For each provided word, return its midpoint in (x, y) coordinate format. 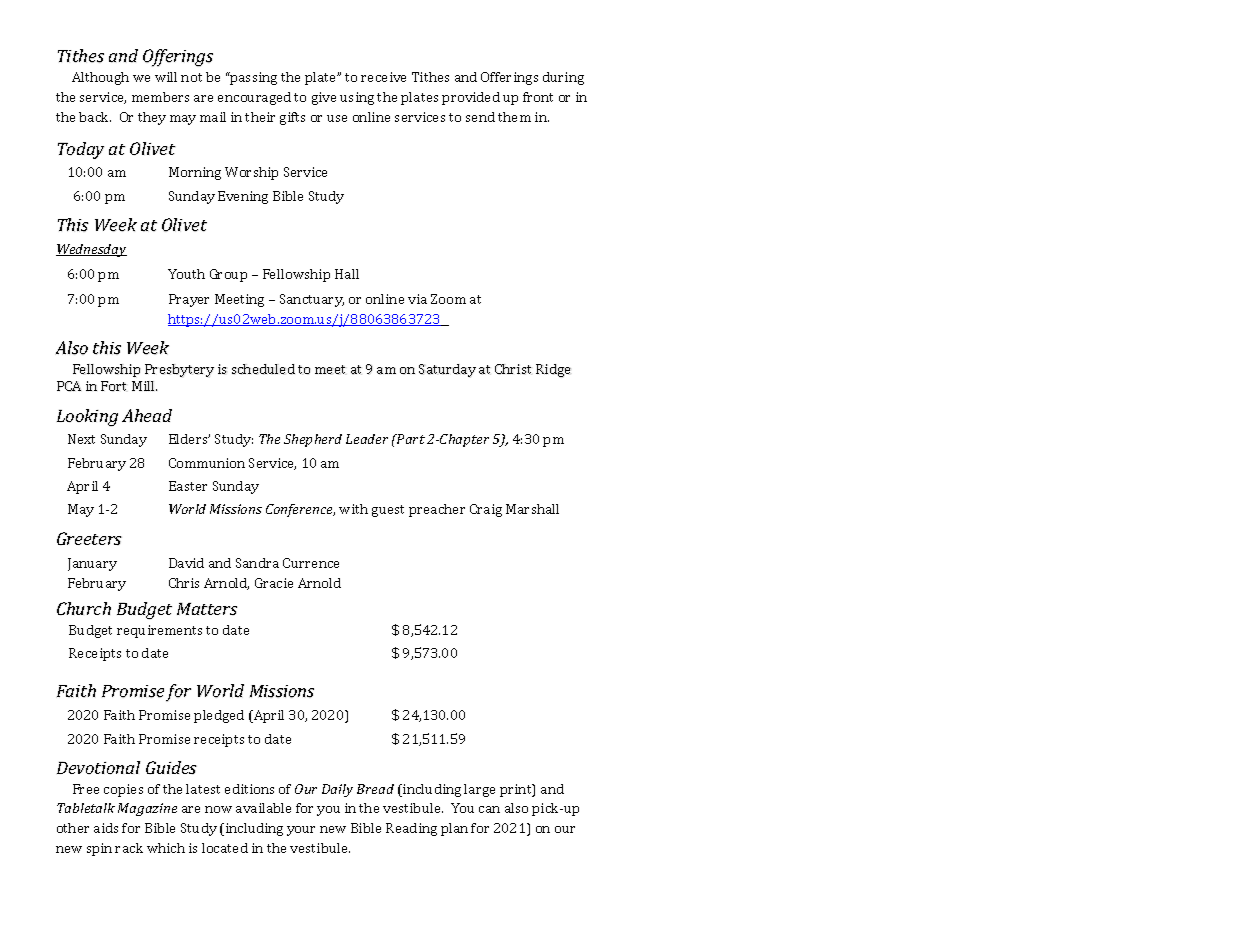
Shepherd (313, 440)
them (514, 117)
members (160, 97)
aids (106, 828)
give (324, 98)
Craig (486, 510)
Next (81, 439)
